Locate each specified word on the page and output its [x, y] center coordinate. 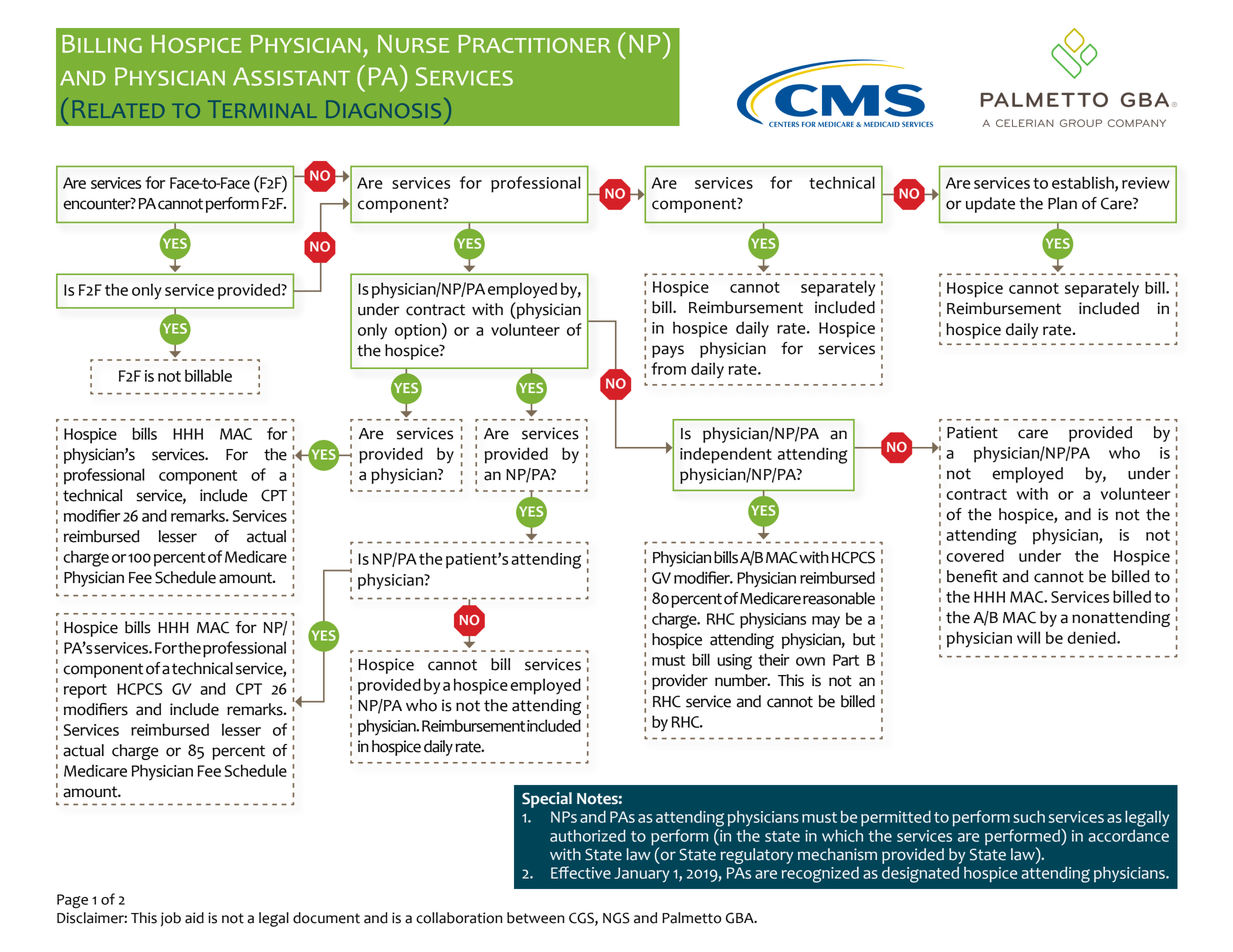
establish [1084, 183]
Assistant [291, 76]
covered [975, 555]
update [990, 205]
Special [547, 800]
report [85, 691]
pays [668, 351]
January [641, 875]
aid [194, 918]
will [1028, 637]
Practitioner [534, 44]
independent [726, 455]
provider [680, 682]
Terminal [262, 109]
